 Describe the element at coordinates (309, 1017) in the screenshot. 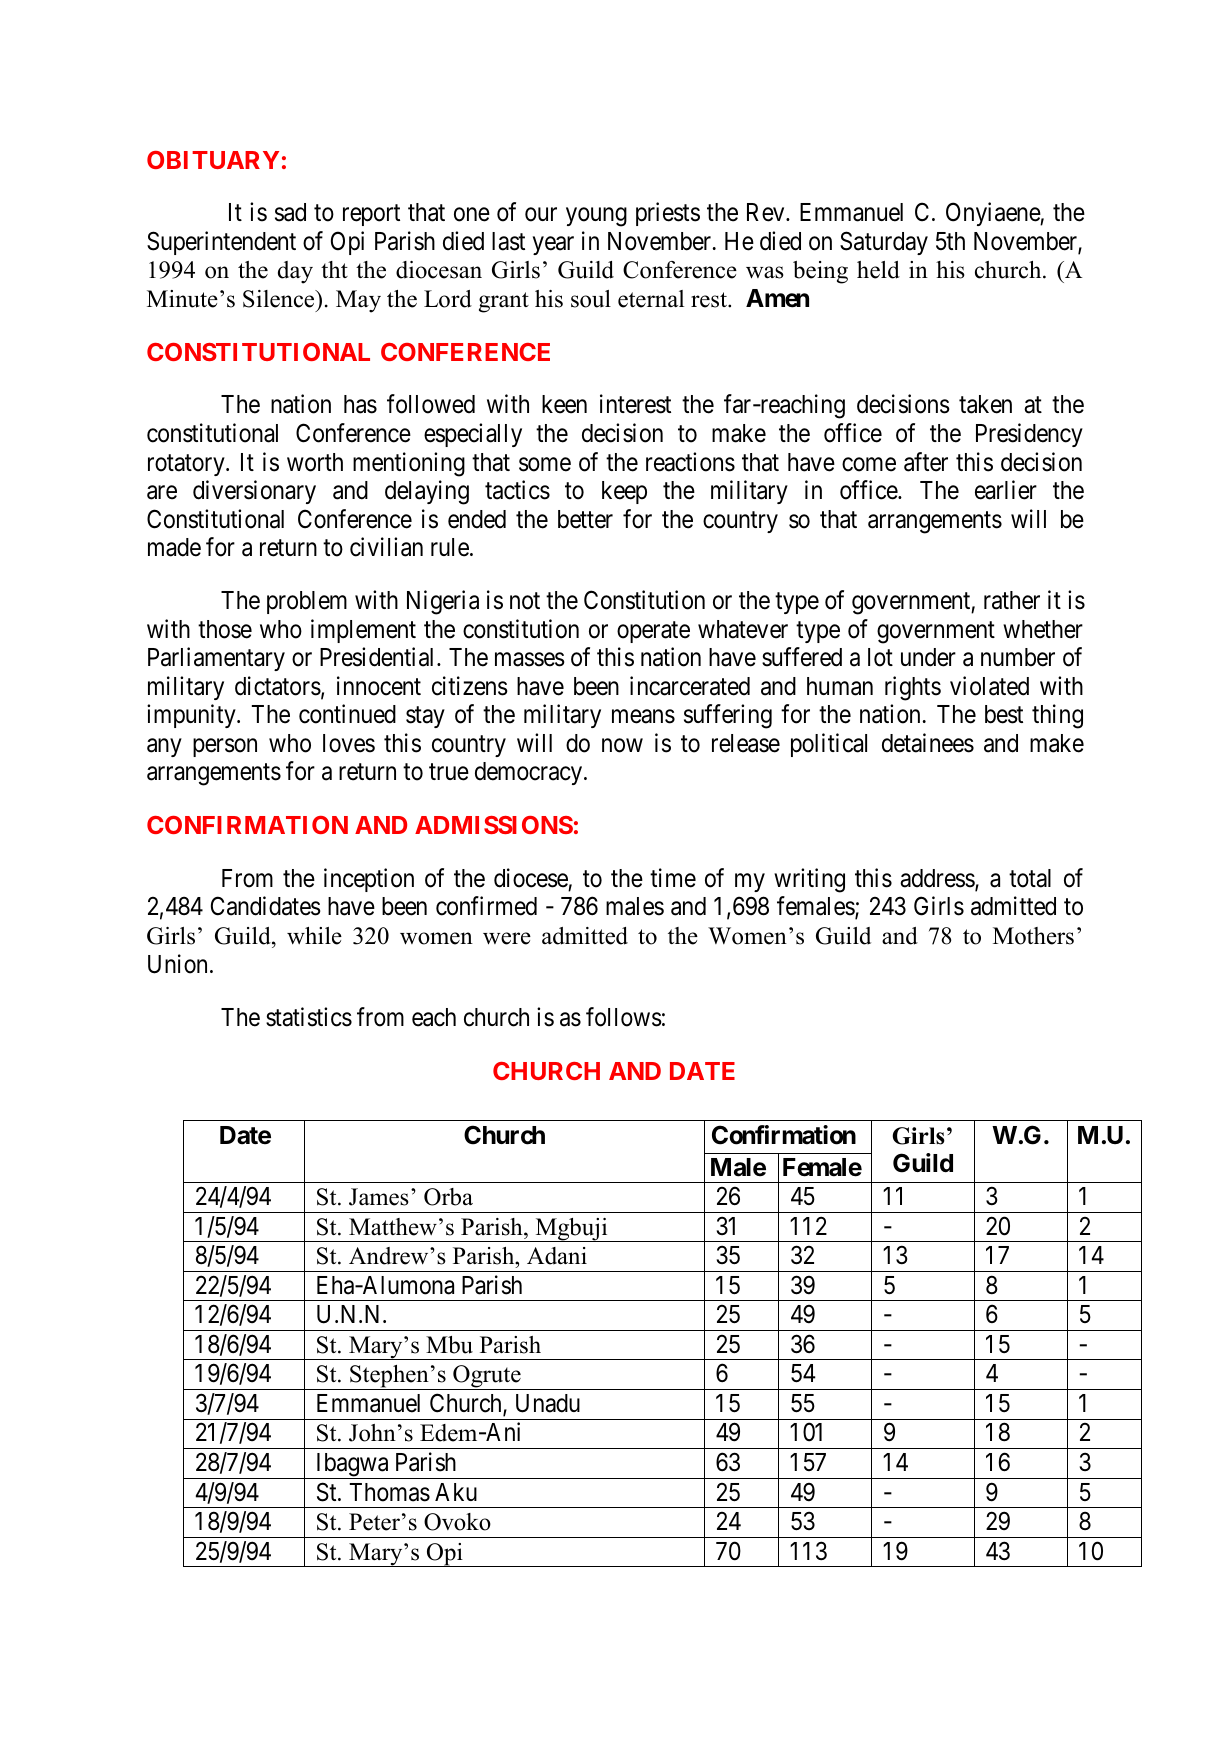

I see `statistics` at that location.
